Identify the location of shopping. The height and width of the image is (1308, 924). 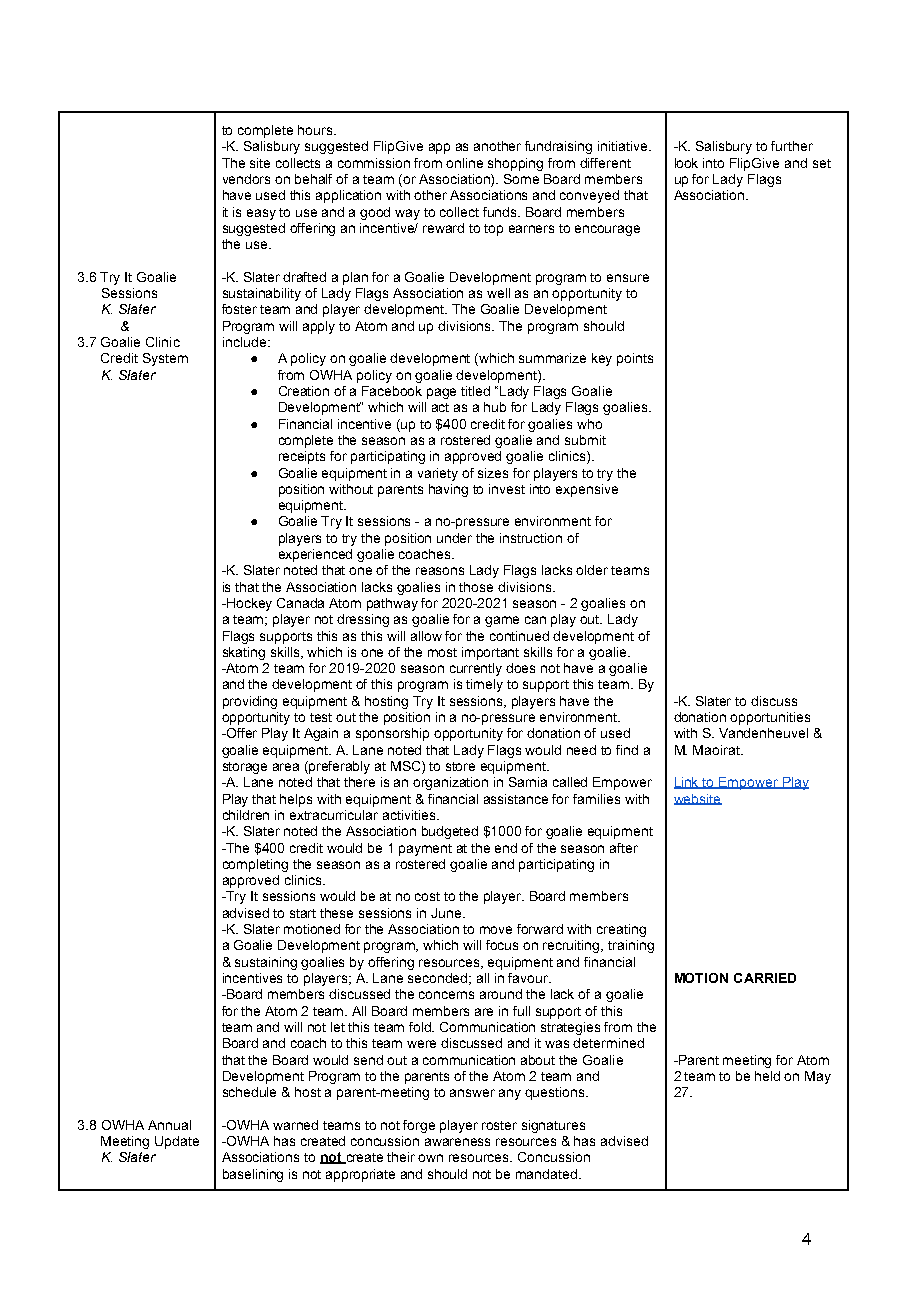
(515, 164).
